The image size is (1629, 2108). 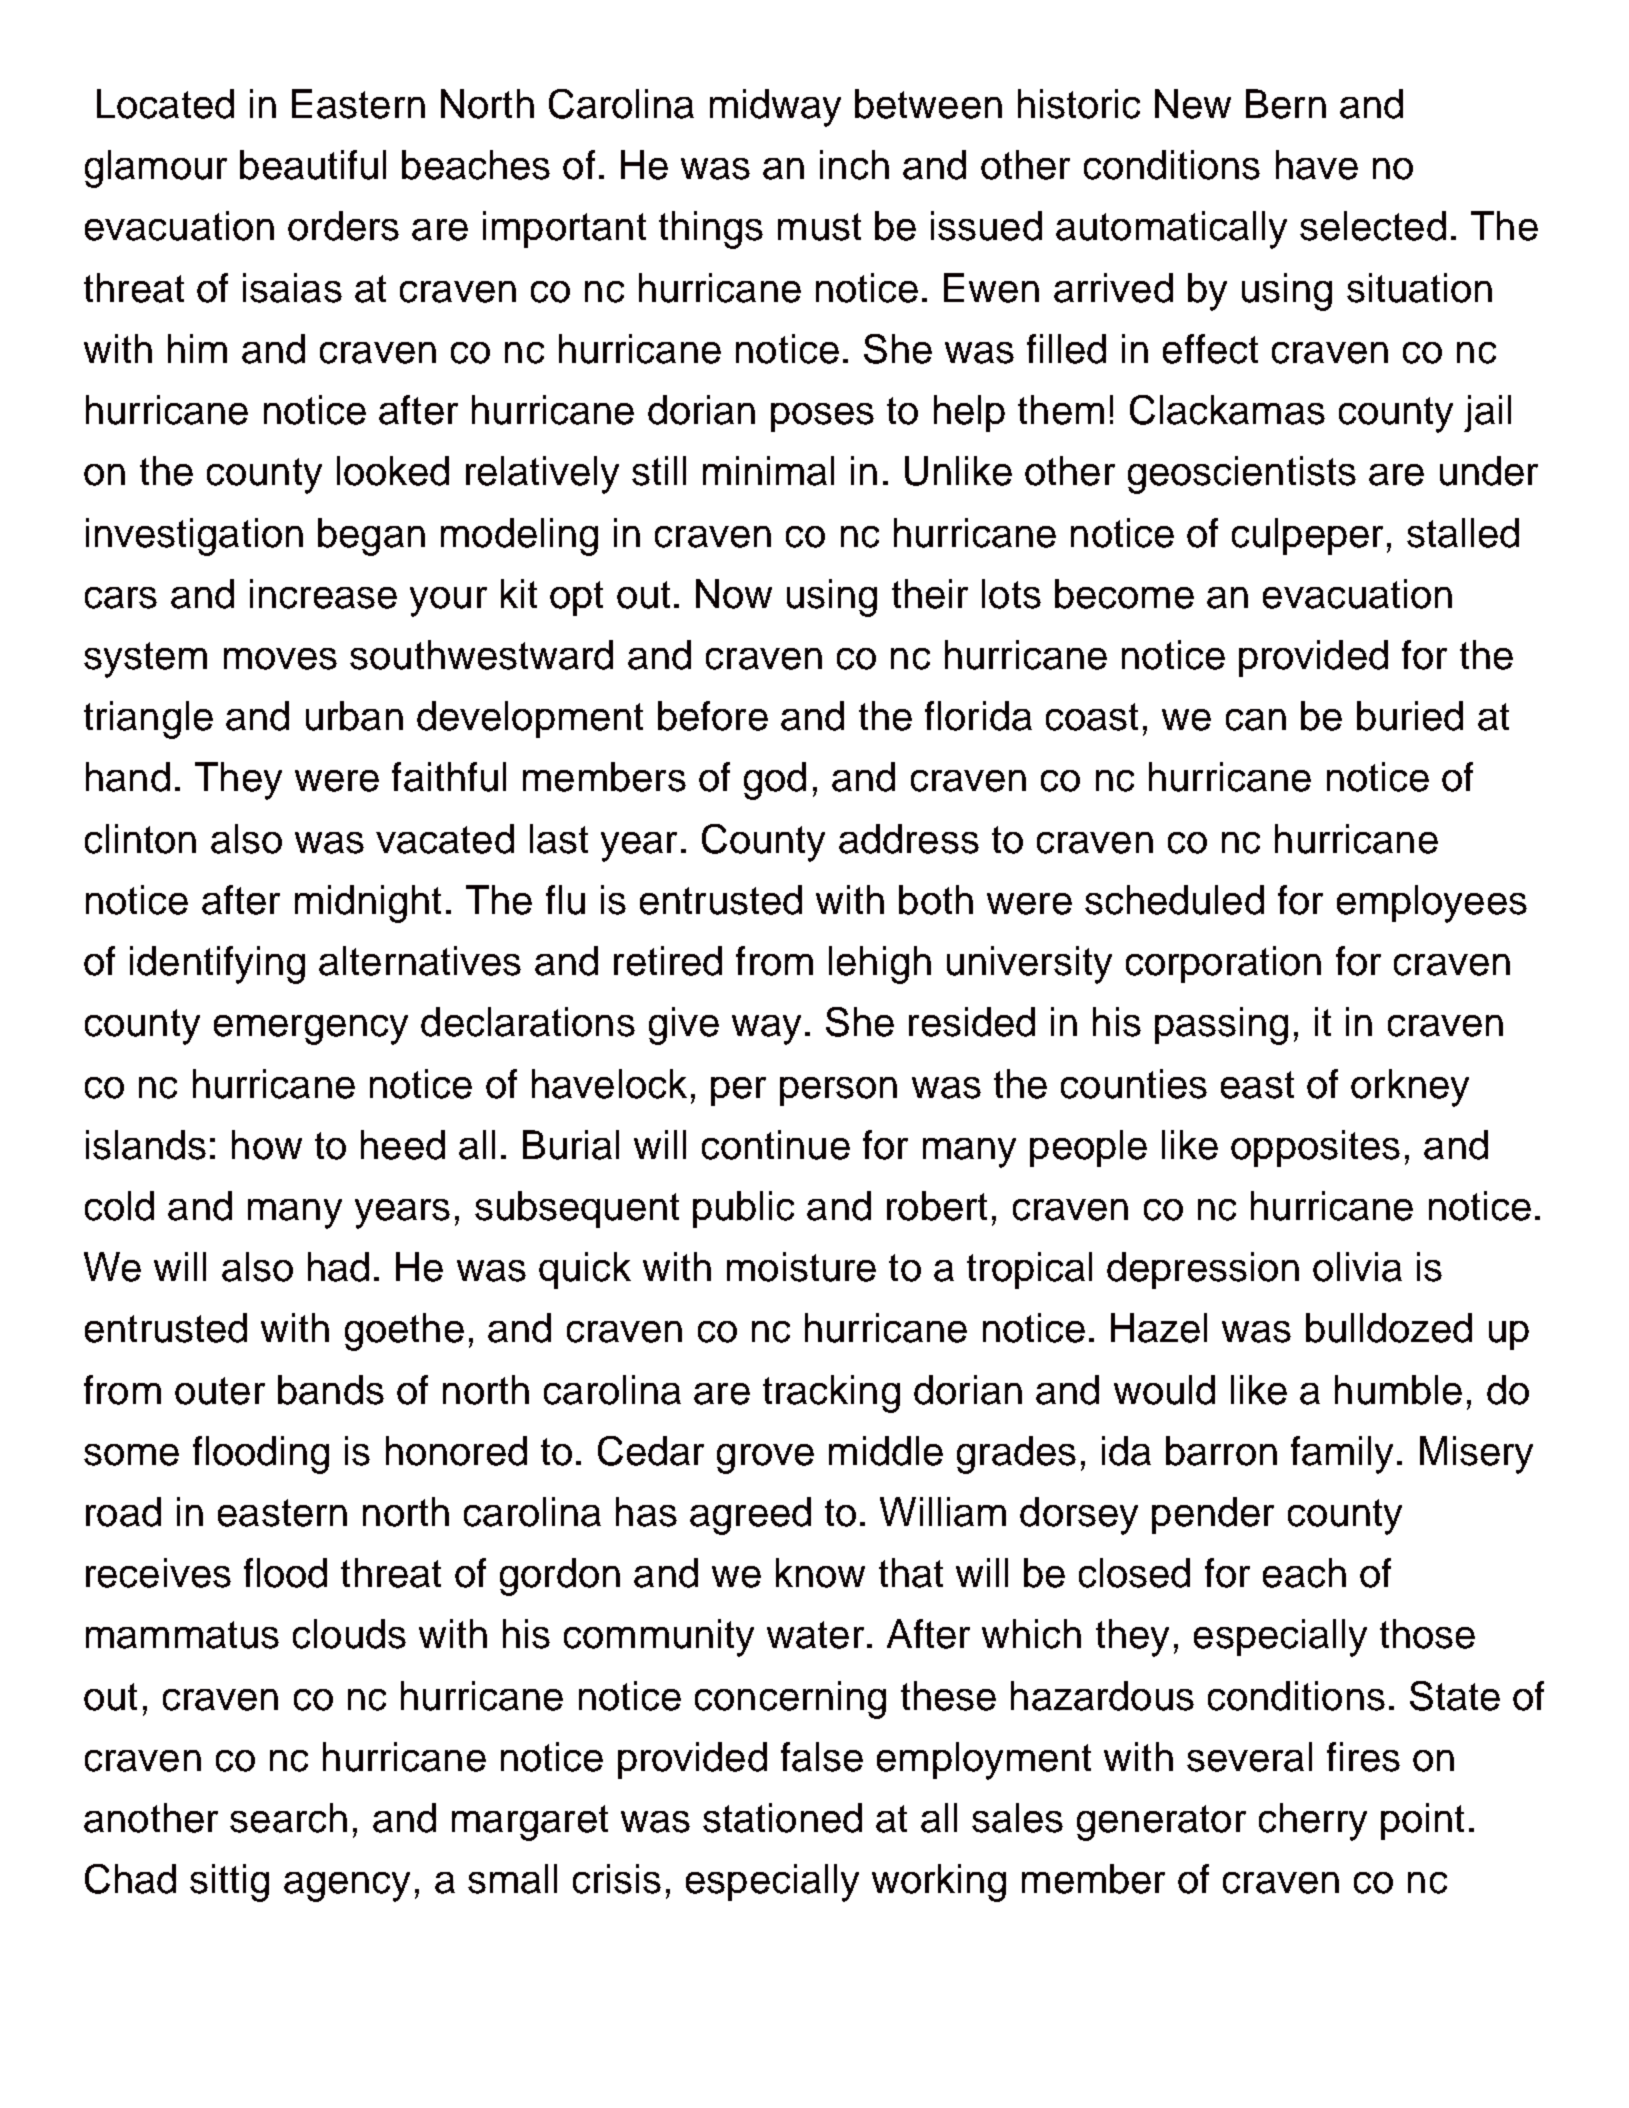 What do you see at coordinates (1286, 104) in the screenshot?
I see `Bern` at bounding box center [1286, 104].
